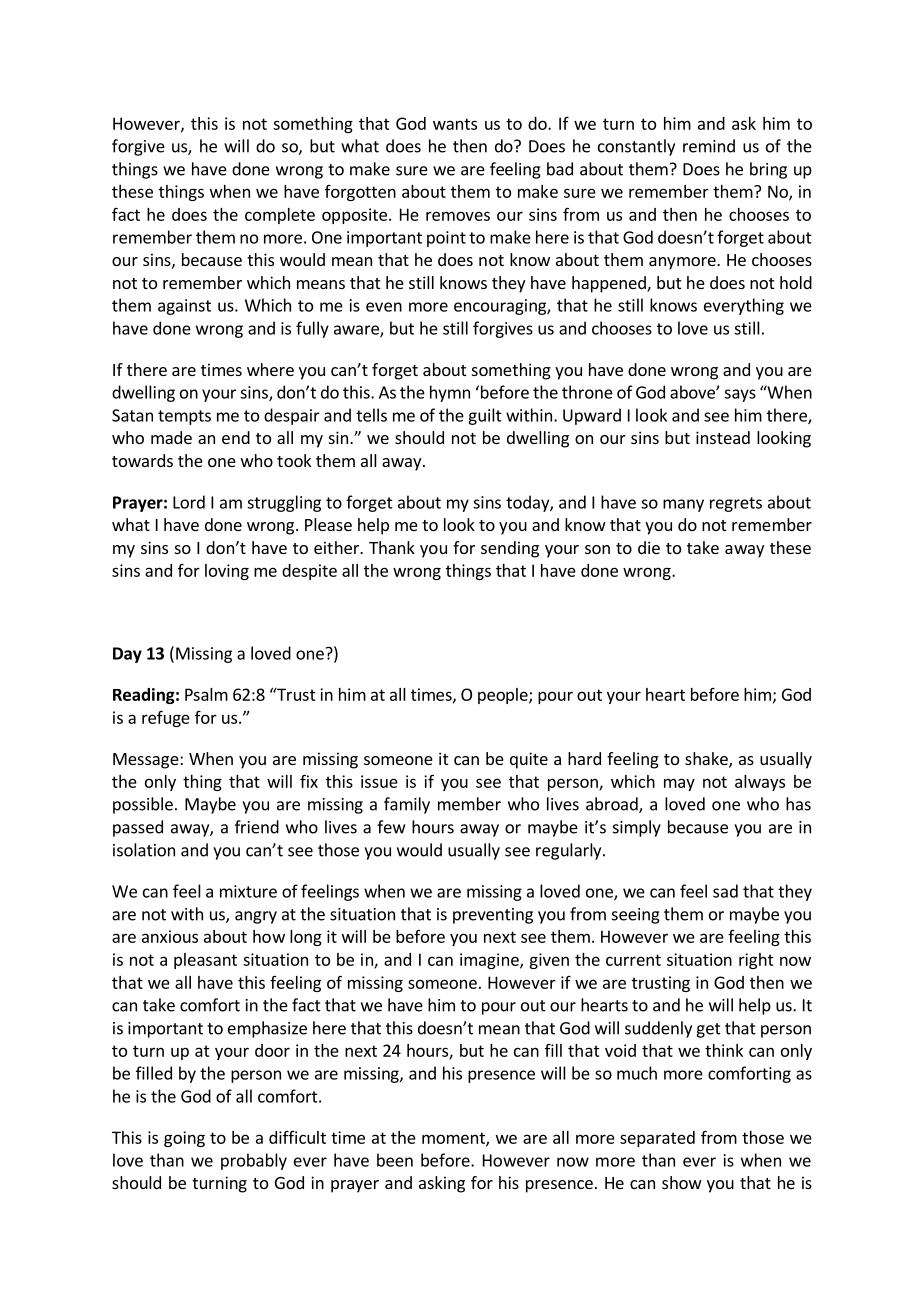  What do you see at coordinates (454, 1139) in the document?
I see `moment` at bounding box center [454, 1139].
